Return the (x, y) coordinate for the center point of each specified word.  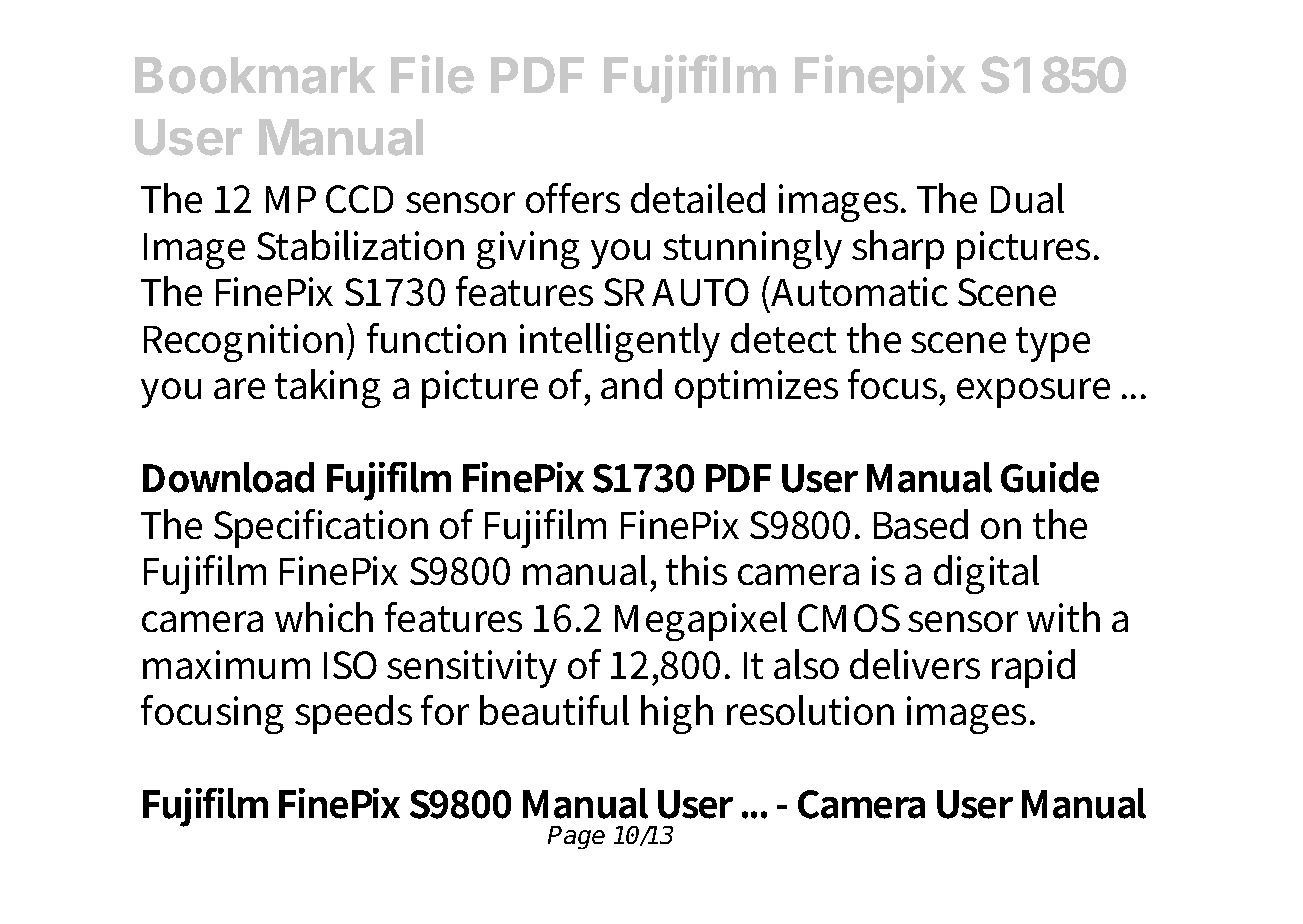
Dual (1027, 198)
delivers (915, 664)
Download (228, 477)
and (631, 384)
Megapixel (701, 621)
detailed (698, 198)
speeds (353, 714)
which (324, 617)
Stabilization (360, 245)
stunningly (752, 249)
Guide (1050, 477)
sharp (898, 249)
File (432, 74)
